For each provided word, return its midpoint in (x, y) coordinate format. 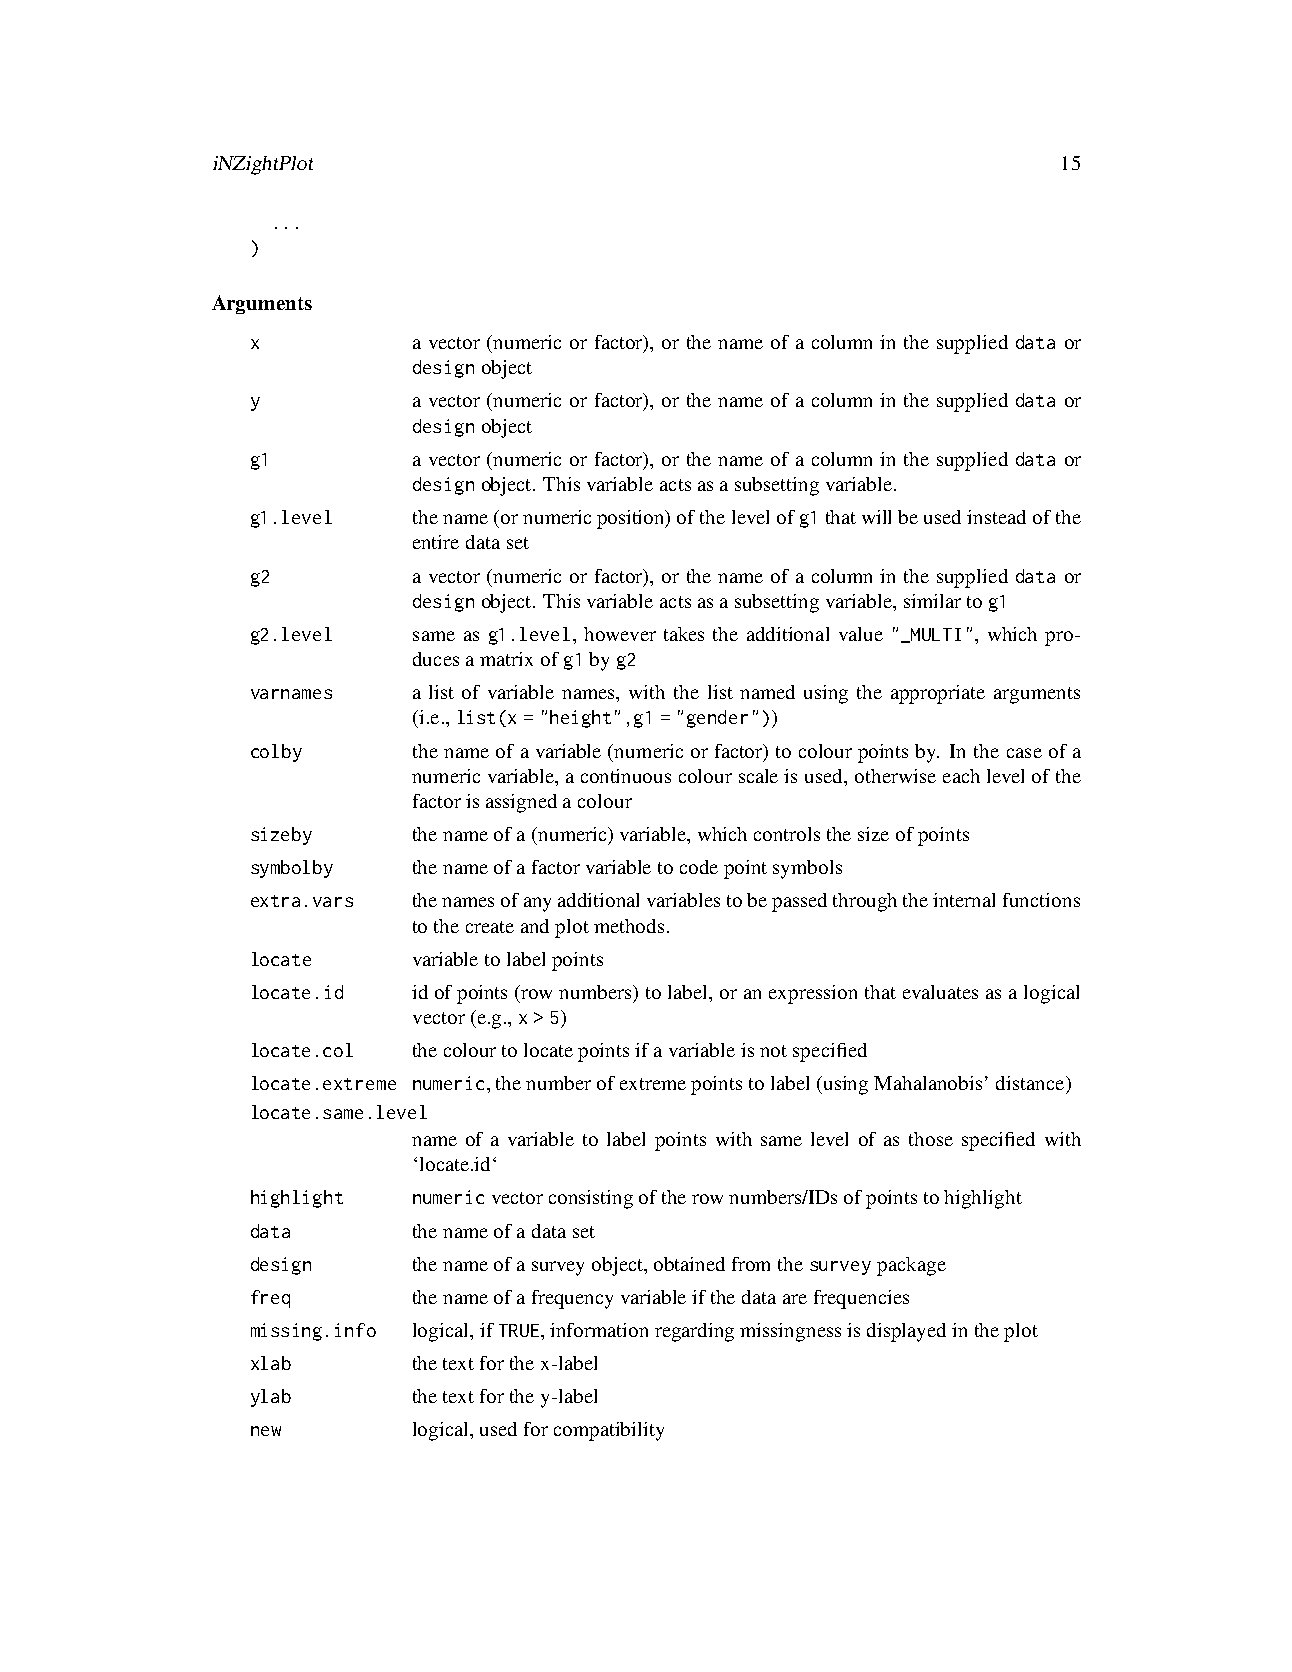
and (535, 926)
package (911, 1266)
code (699, 867)
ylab (271, 1398)
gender (717, 719)
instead (996, 517)
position (632, 519)
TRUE (520, 1330)
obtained (689, 1264)
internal (964, 900)
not (773, 1051)
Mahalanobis (928, 1083)
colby (276, 753)
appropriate (938, 694)
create (490, 927)
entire (436, 542)
